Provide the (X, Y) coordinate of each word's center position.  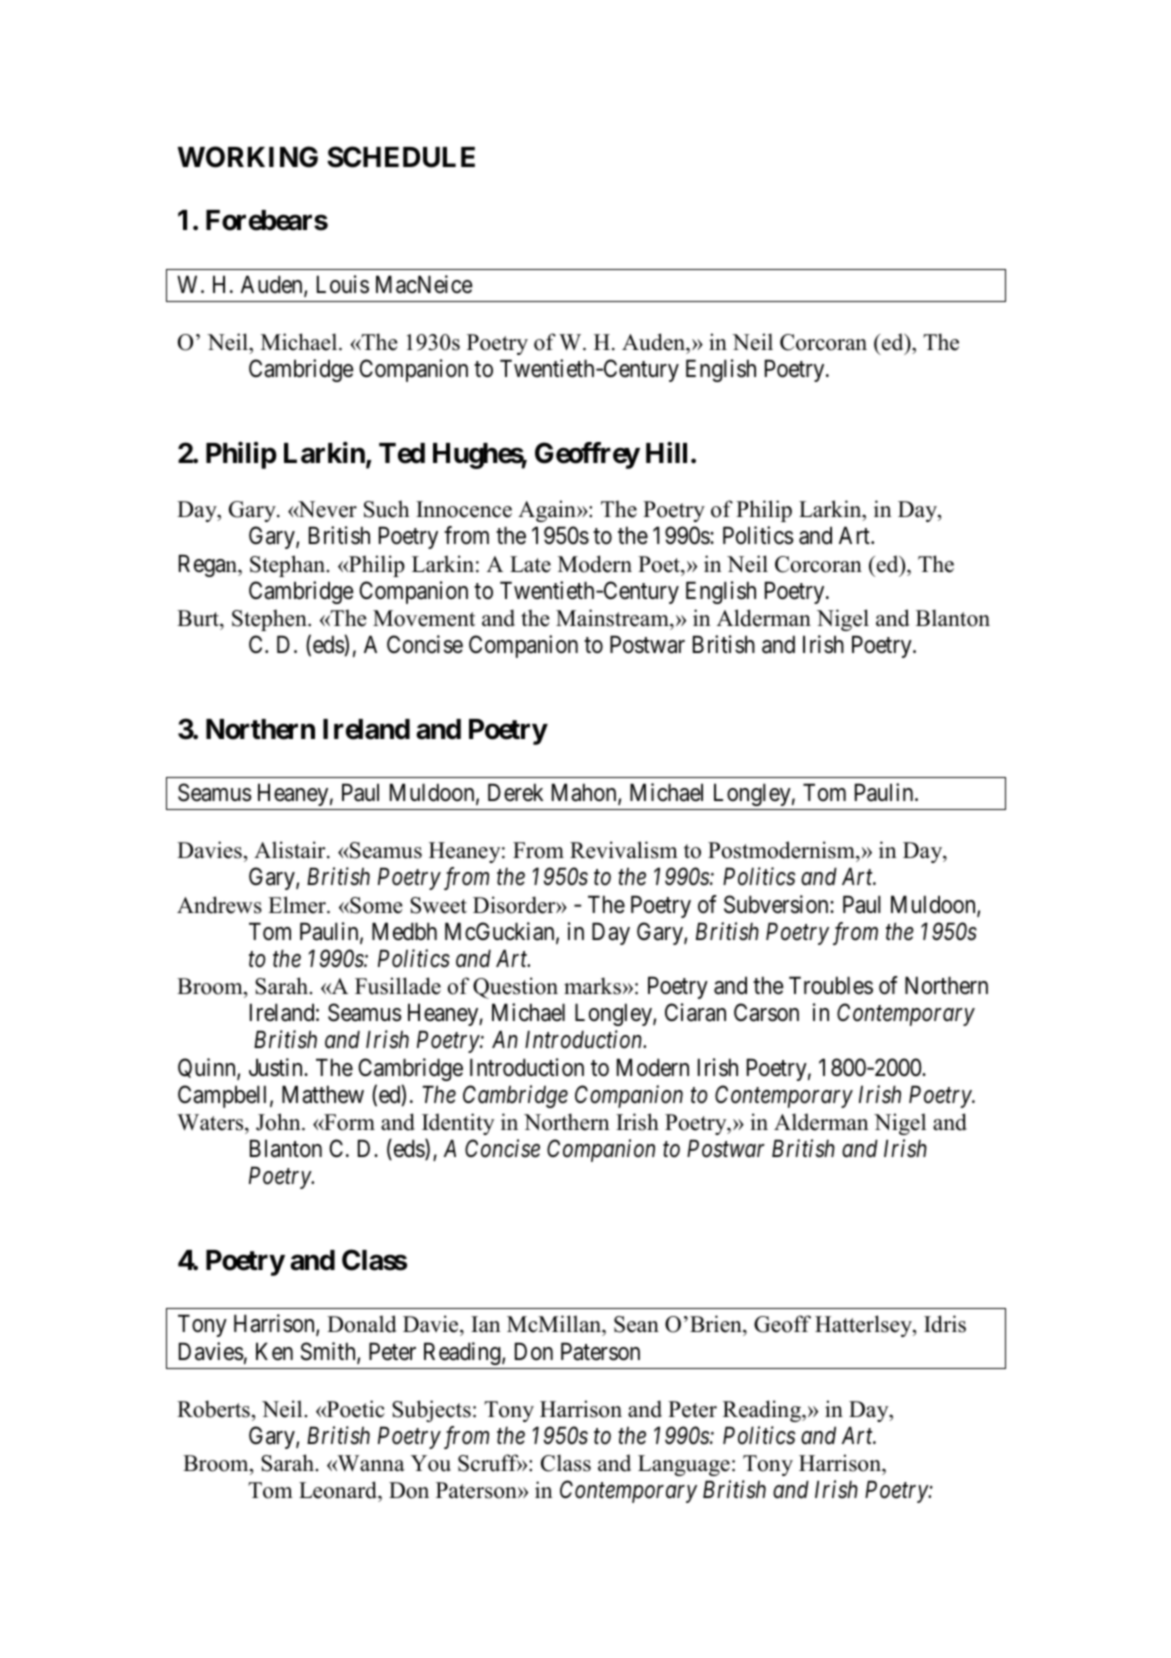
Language (684, 1465)
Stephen (270, 620)
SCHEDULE (401, 157)
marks (592, 986)
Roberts (213, 1409)
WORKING (248, 157)
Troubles (831, 985)
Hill (666, 452)
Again (548, 511)
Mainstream (613, 618)
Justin (277, 1067)
